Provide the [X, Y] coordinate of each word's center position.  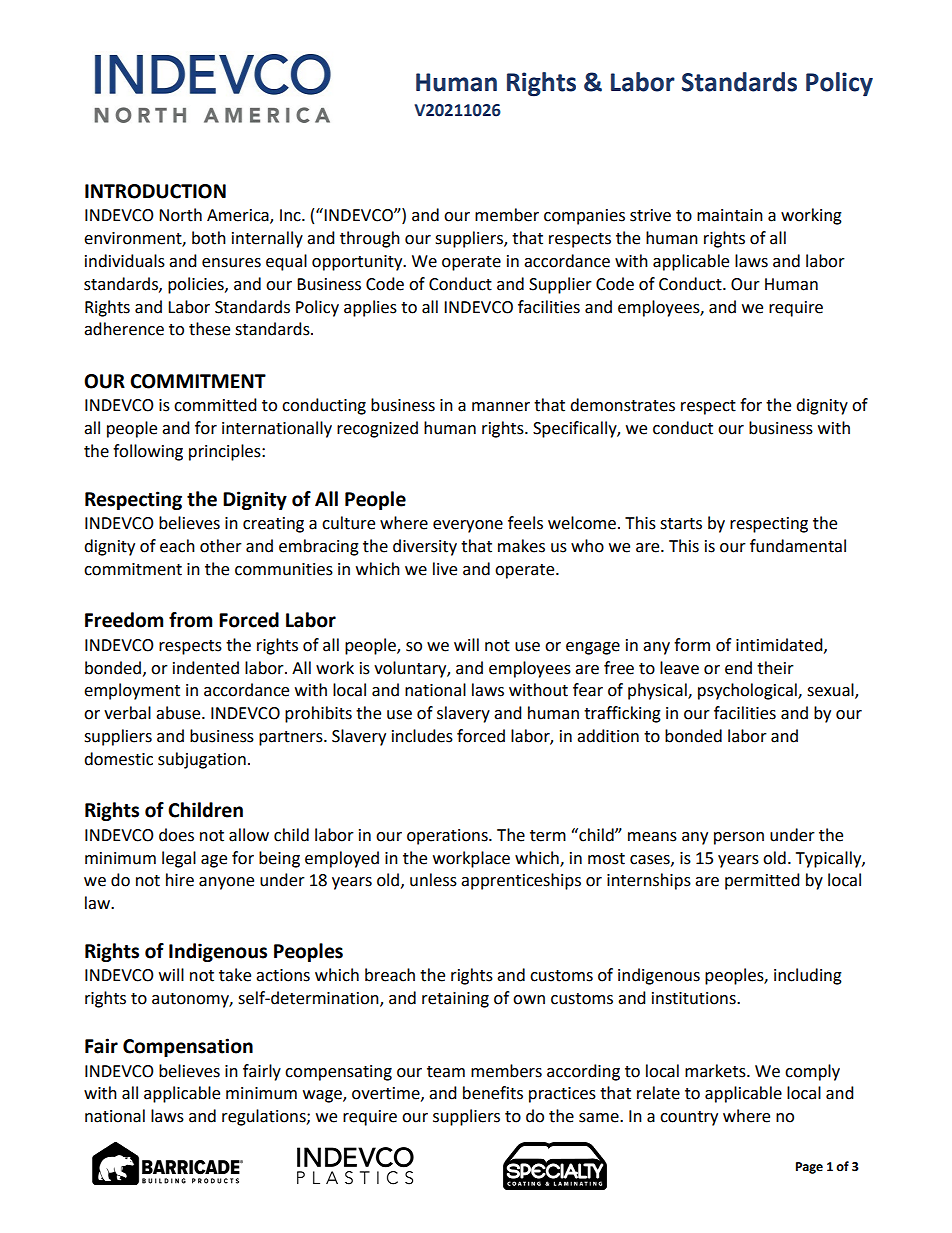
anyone [226, 883]
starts [681, 524]
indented [206, 668]
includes [422, 736]
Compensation [188, 1047]
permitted [762, 881]
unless [433, 880]
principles [226, 452]
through [370, 239]
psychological [748, 691]
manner [501, 407]
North [180, 215]
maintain [730, 215]
